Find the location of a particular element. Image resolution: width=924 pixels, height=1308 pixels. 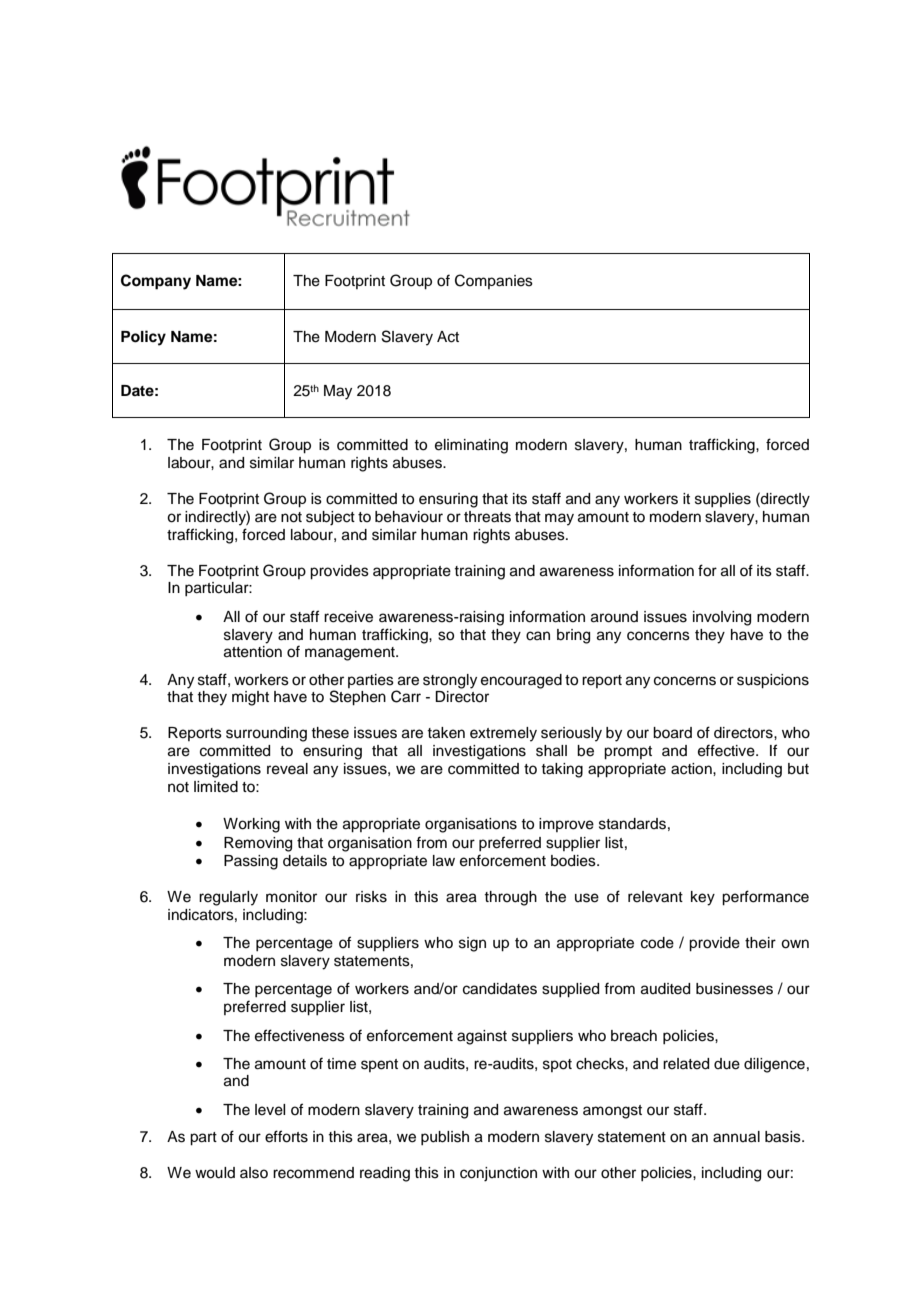

would is located at coordinates (215, 1173).
